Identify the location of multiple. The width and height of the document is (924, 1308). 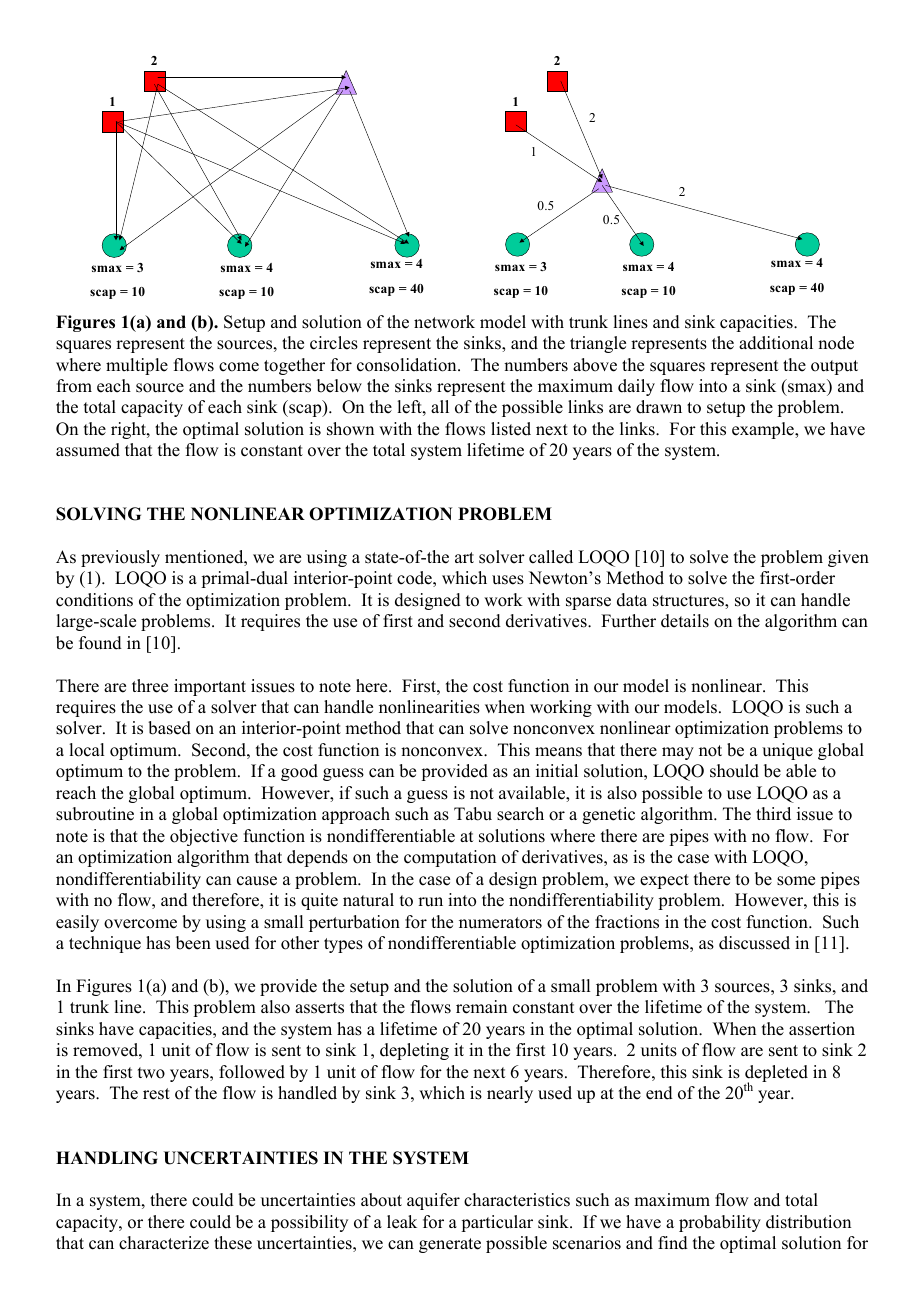
(137, 366).
